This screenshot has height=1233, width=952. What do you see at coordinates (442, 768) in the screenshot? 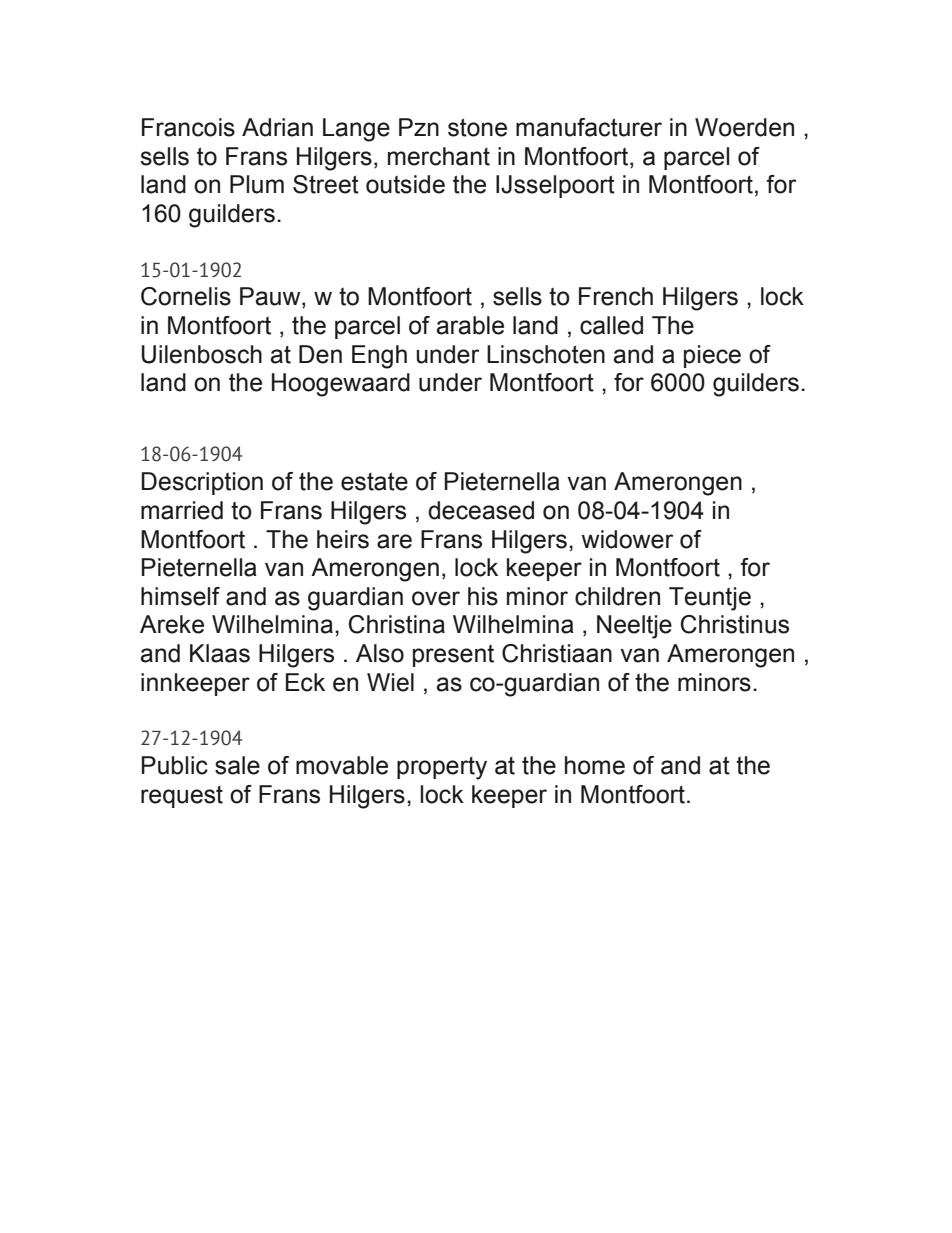
I see `property` at bounding box center [442, 768].
